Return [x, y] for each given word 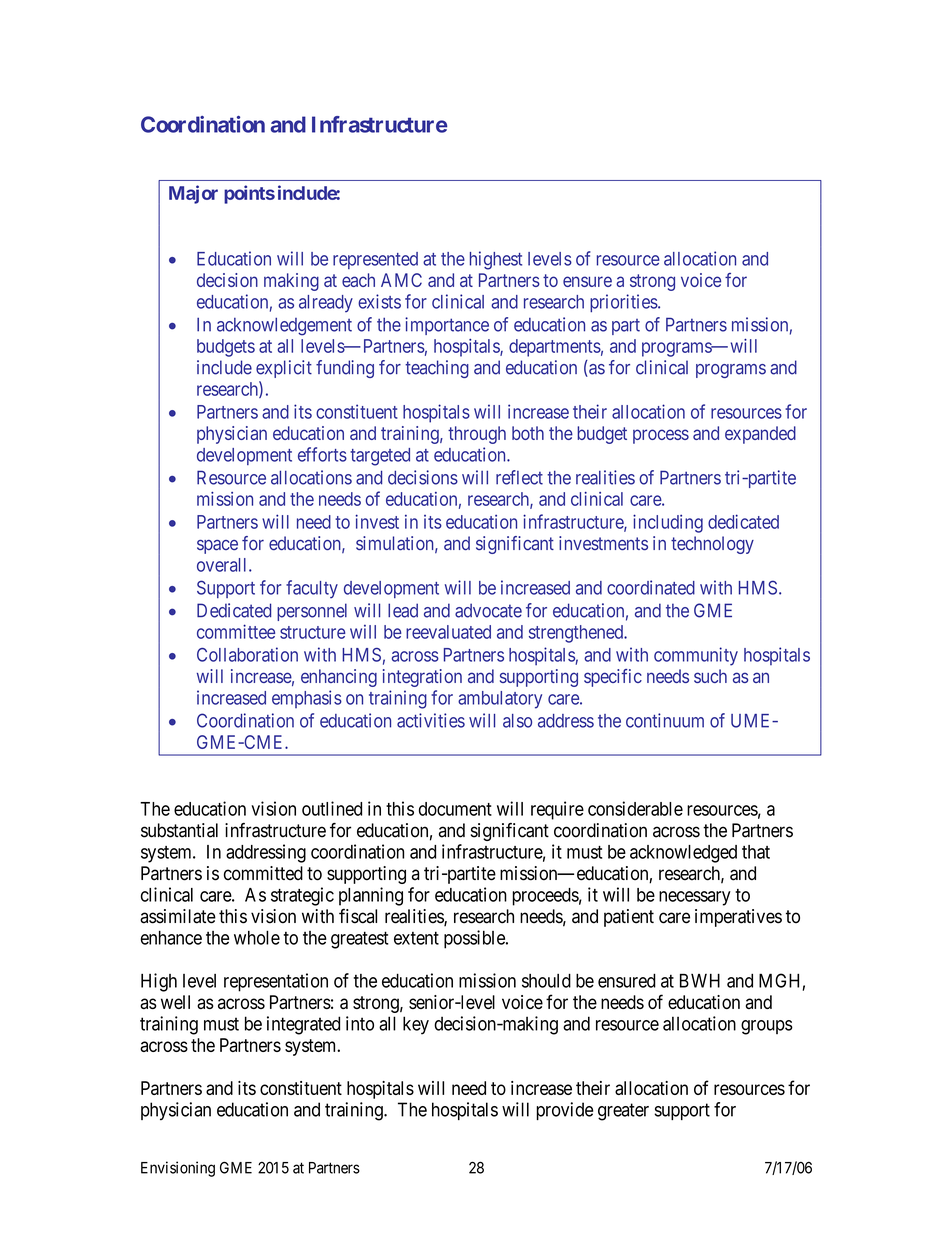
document [455, 809]
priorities [624, 303]
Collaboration [247, 654]
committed [263, 873]
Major [193, 194]
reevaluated [448, 632]
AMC [401, 280]
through [477, 435]
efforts [322, 454]
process [661, 436]
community [696, 656]
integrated [303, 1025]
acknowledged [683, 854]
